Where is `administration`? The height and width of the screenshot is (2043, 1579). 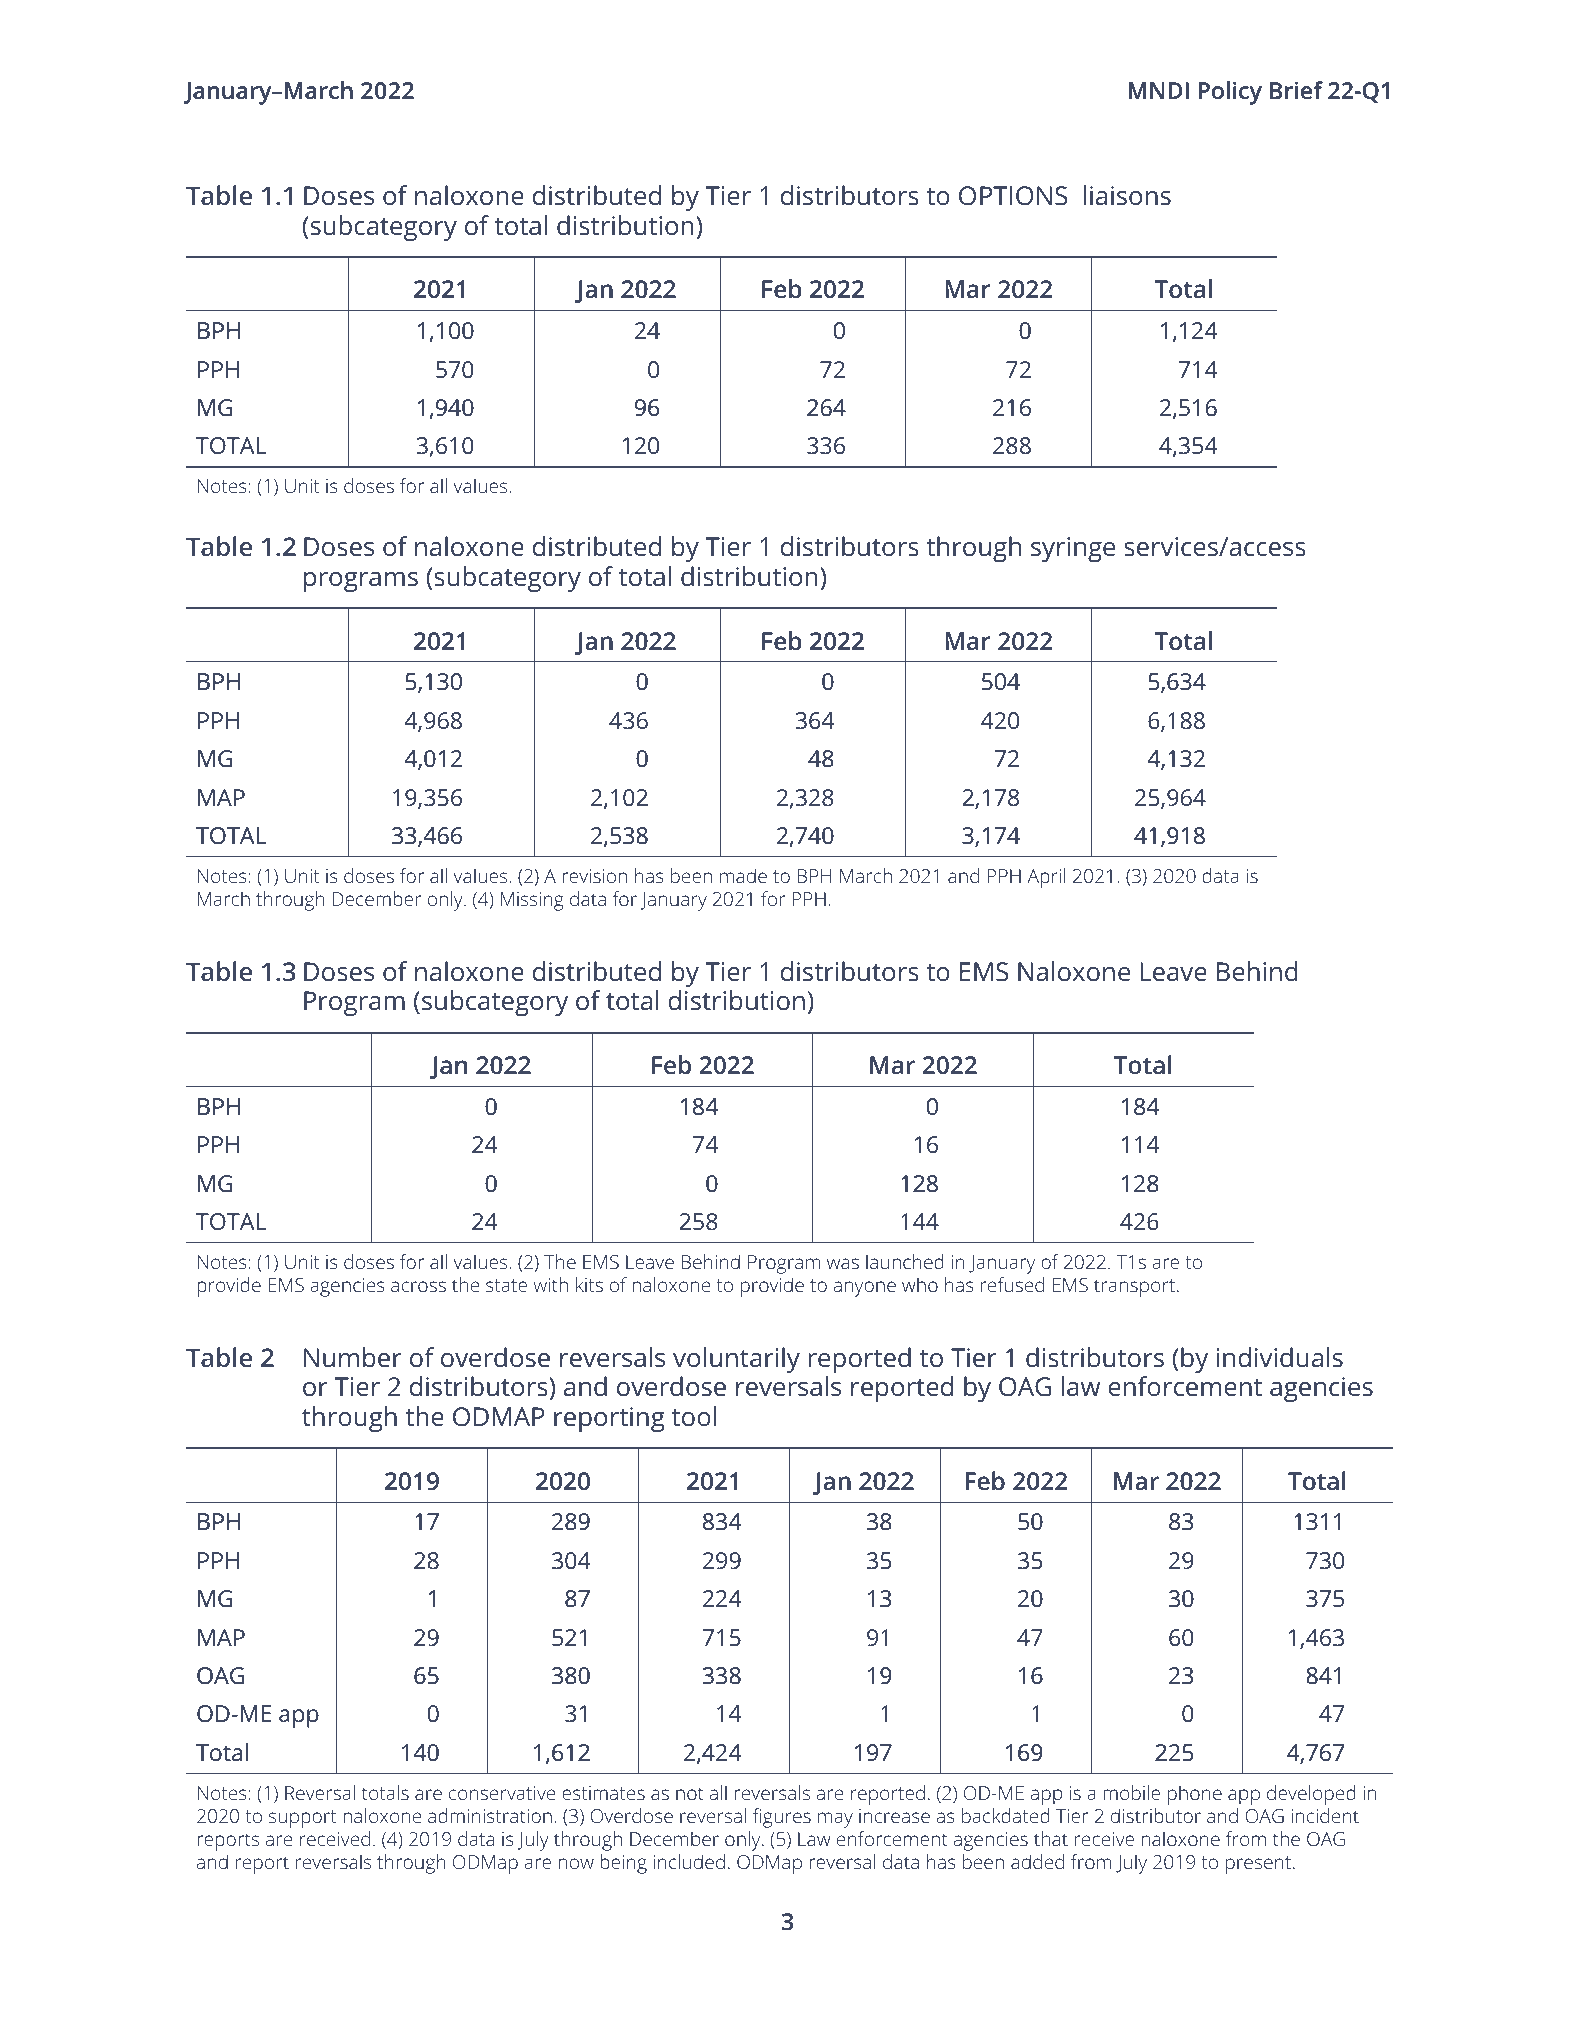 administration is located at coordinates (490, 1815).
